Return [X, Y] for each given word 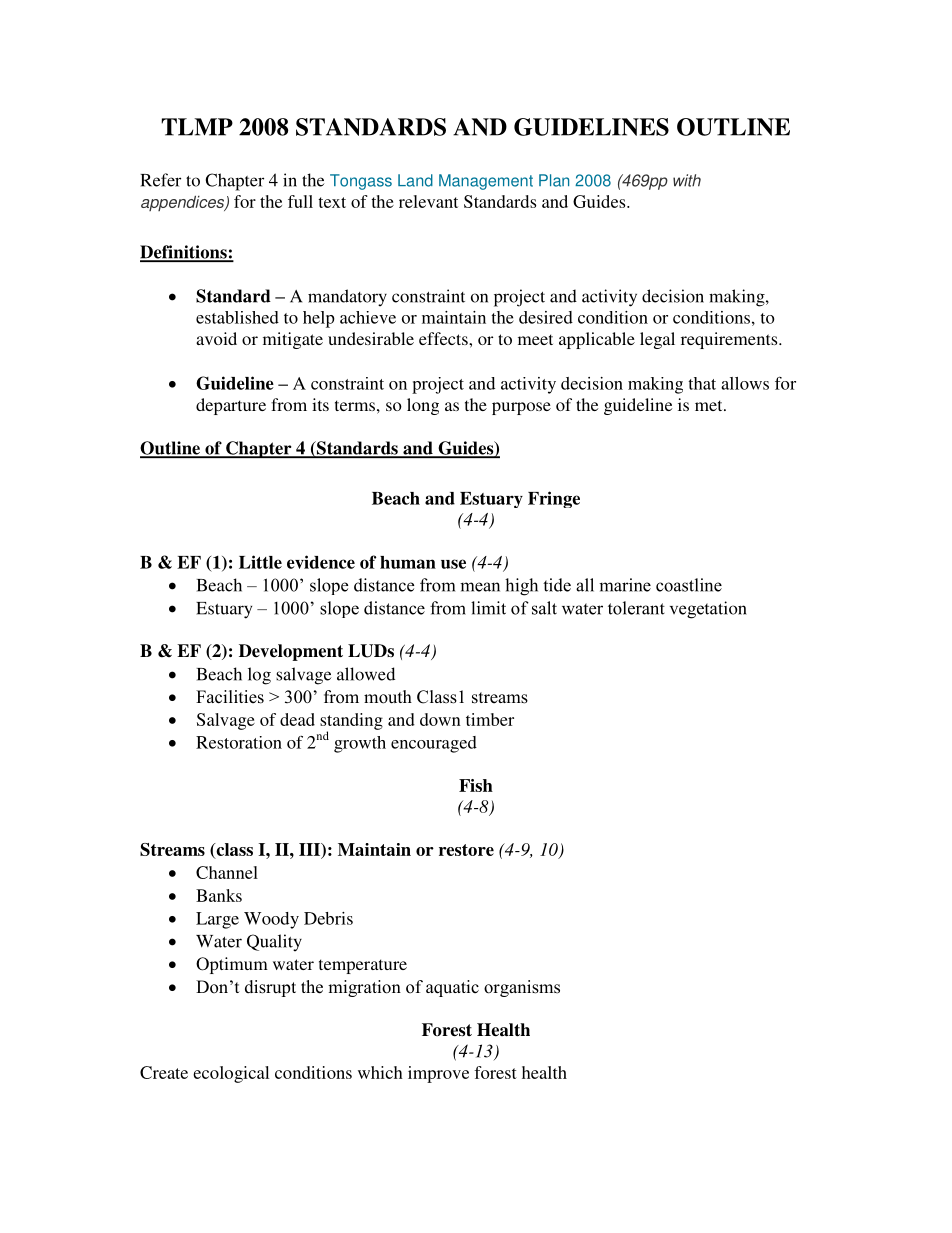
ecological [231, 1074]
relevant [428, 201]
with [687, 180]
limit [488, 608]
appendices [184, 203]
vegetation [708, 610]
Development [291, 652]
